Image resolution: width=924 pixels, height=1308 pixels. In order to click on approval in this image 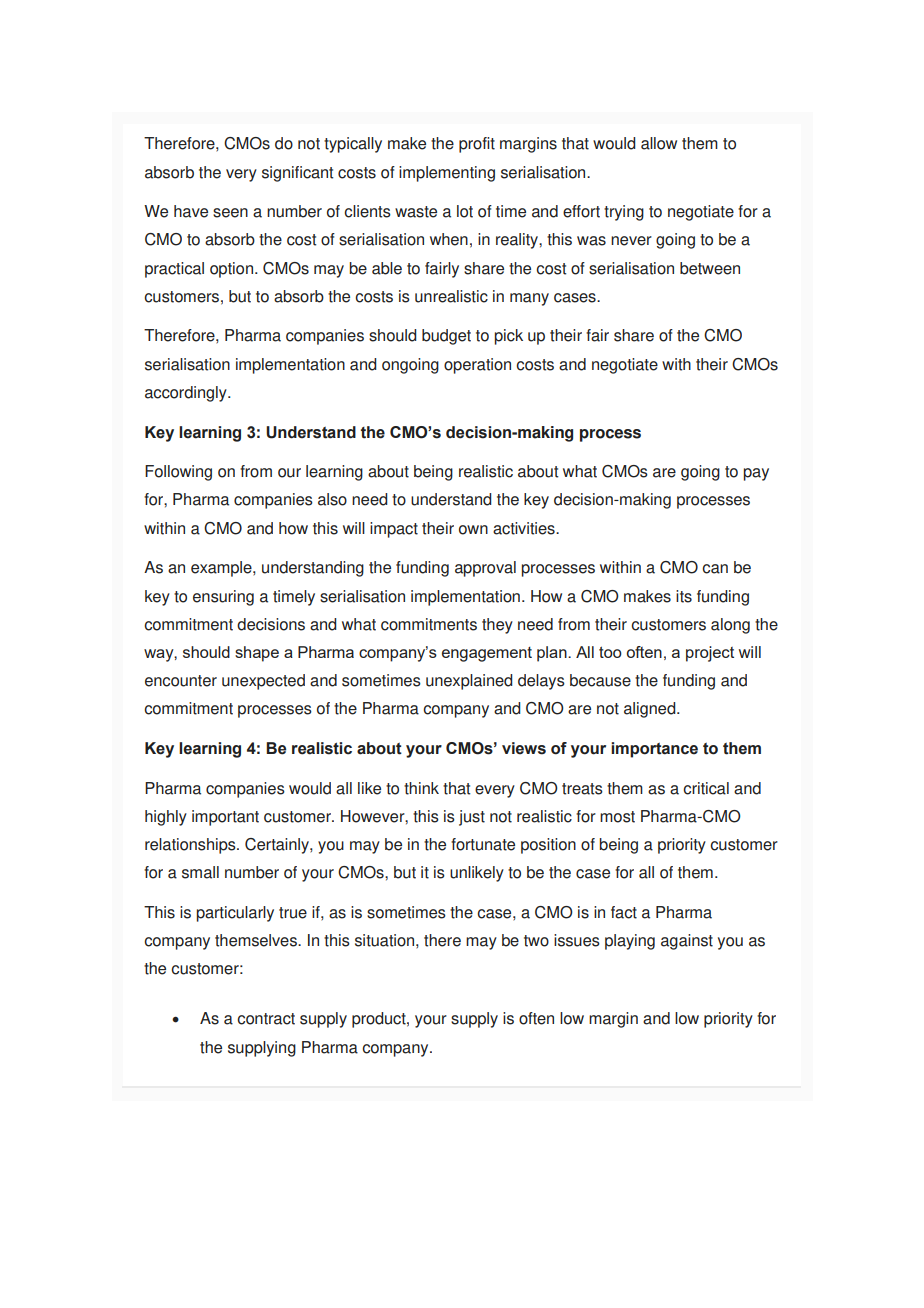, I will do `click(485, 569)`.
